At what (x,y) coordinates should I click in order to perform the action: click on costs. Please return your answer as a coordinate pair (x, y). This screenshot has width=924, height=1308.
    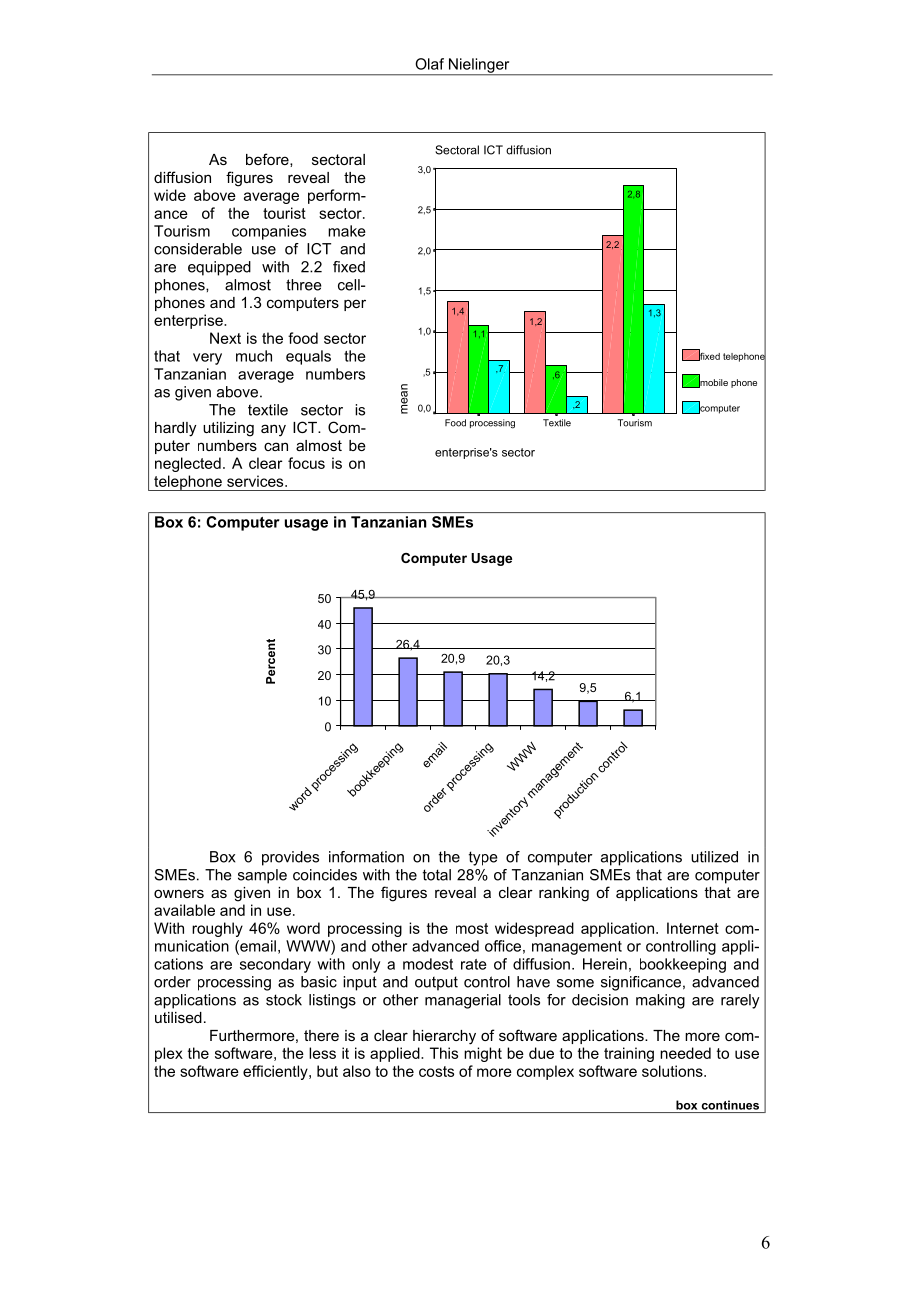
    Looking at the image, I should click on (436, 1071).
